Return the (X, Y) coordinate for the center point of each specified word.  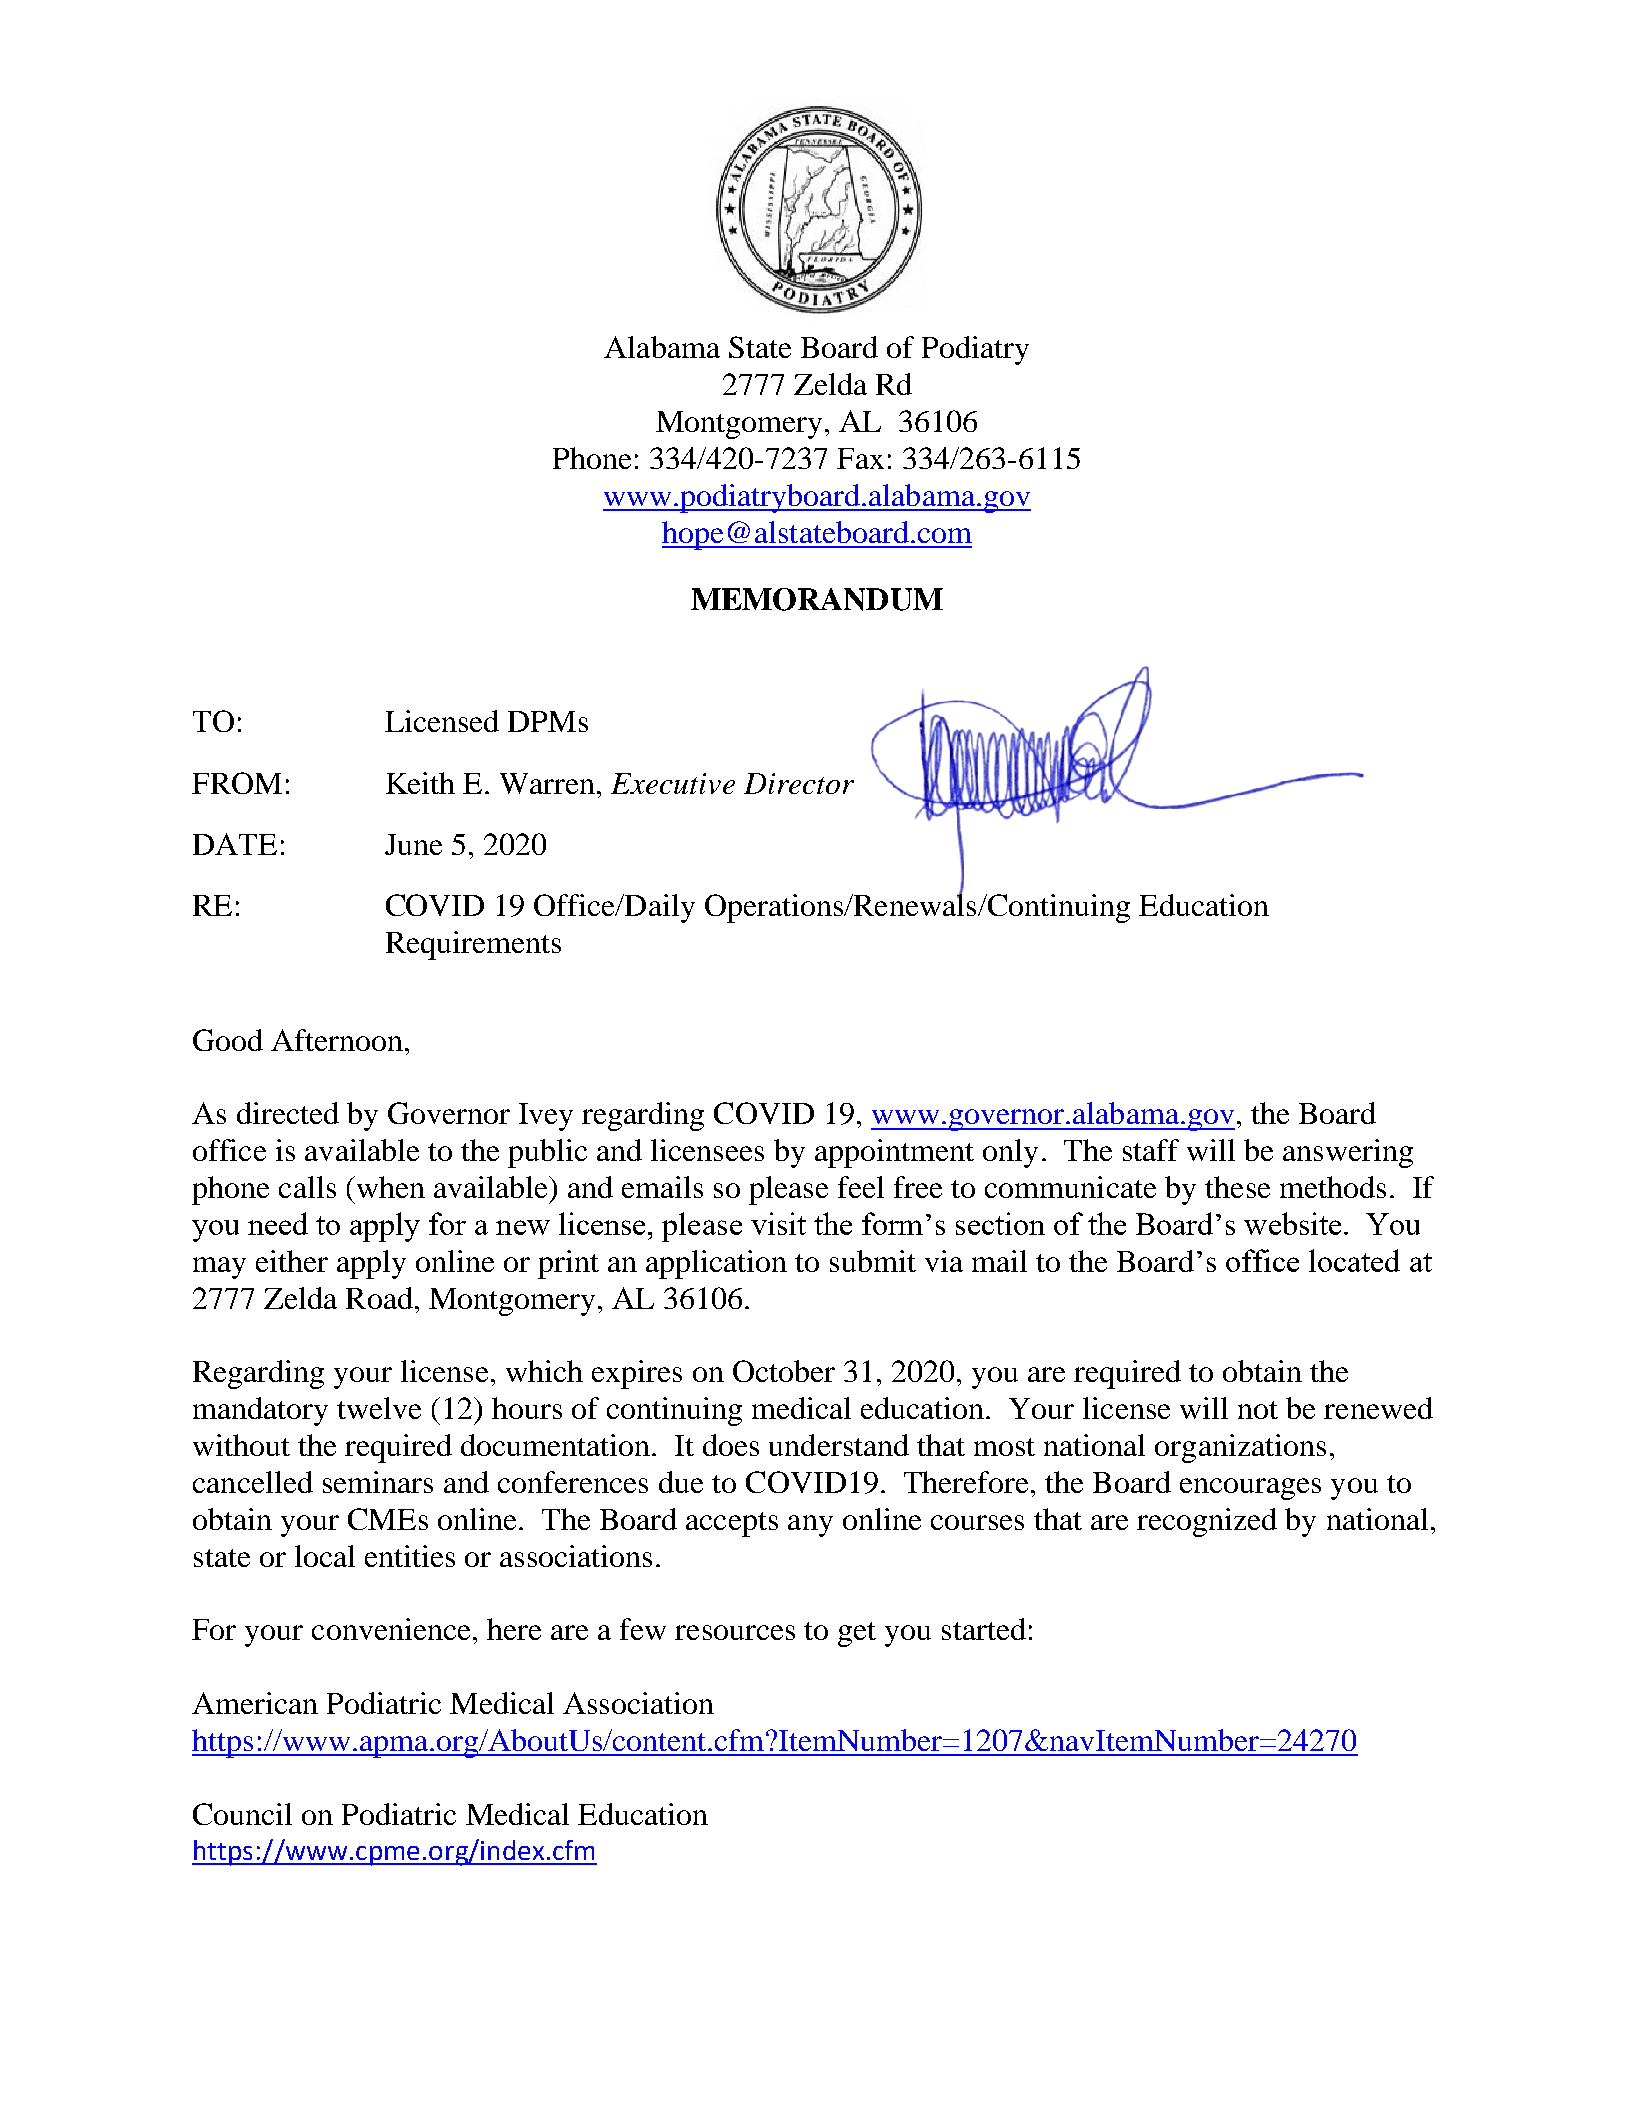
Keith (420, 783)
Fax (860, 458)
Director (799, 783)
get (857, 1634)
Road (379, 1298)
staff (1151, 1150)
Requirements (473, 945)
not (1258, 1410)
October (784, 1371)
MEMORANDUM (817, 599)
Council (242, 1814)
